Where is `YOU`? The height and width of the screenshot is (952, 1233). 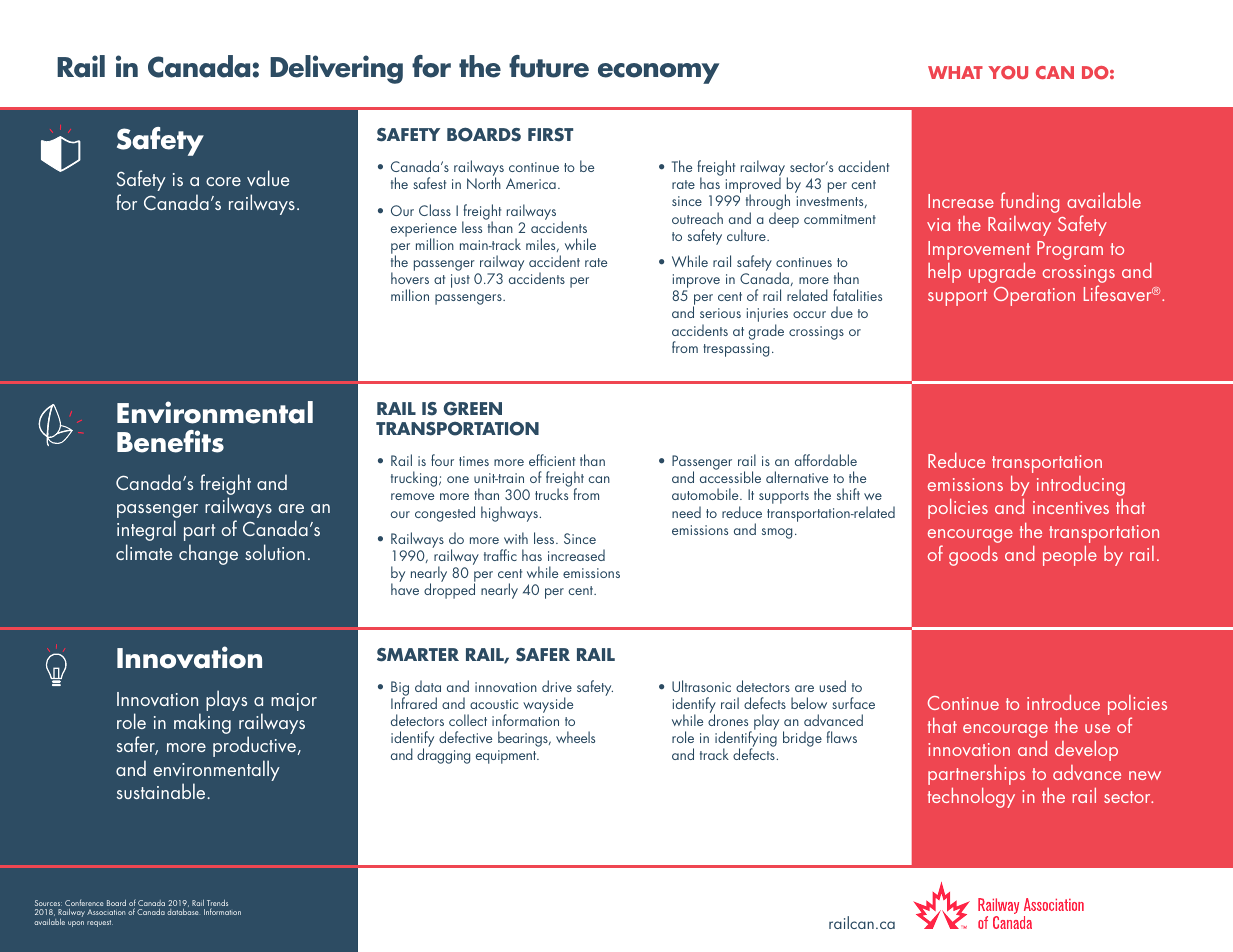 YOU is located at coordinates (1008, 73).
